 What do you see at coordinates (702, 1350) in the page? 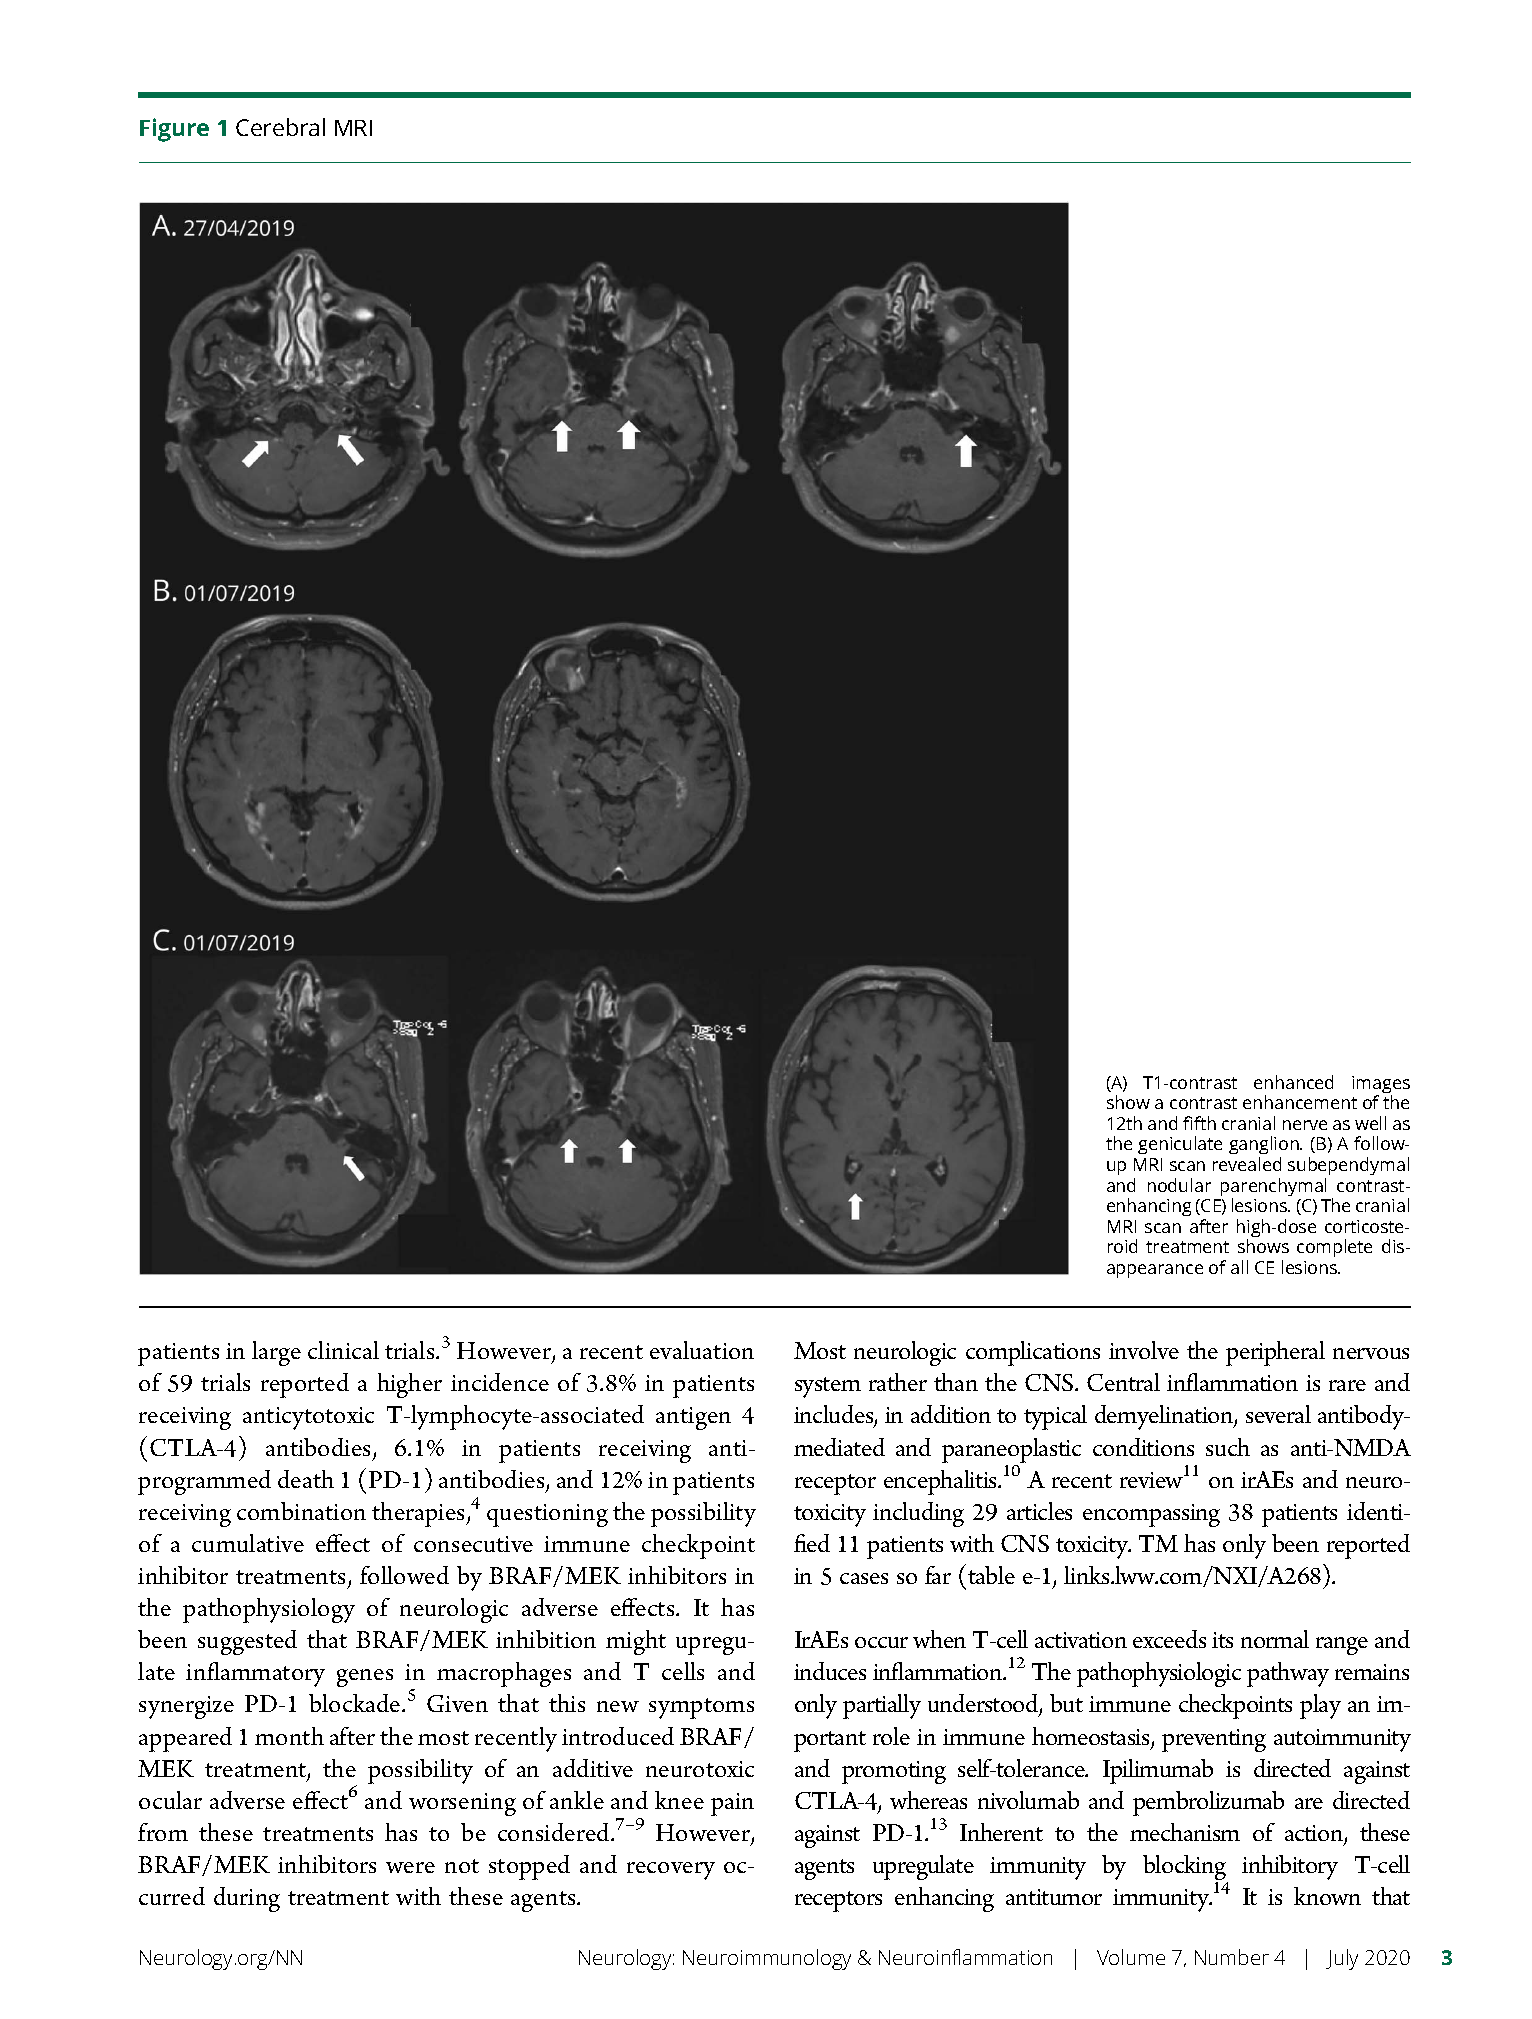
I see `evaluation` at bounding box center [702, 1350].
